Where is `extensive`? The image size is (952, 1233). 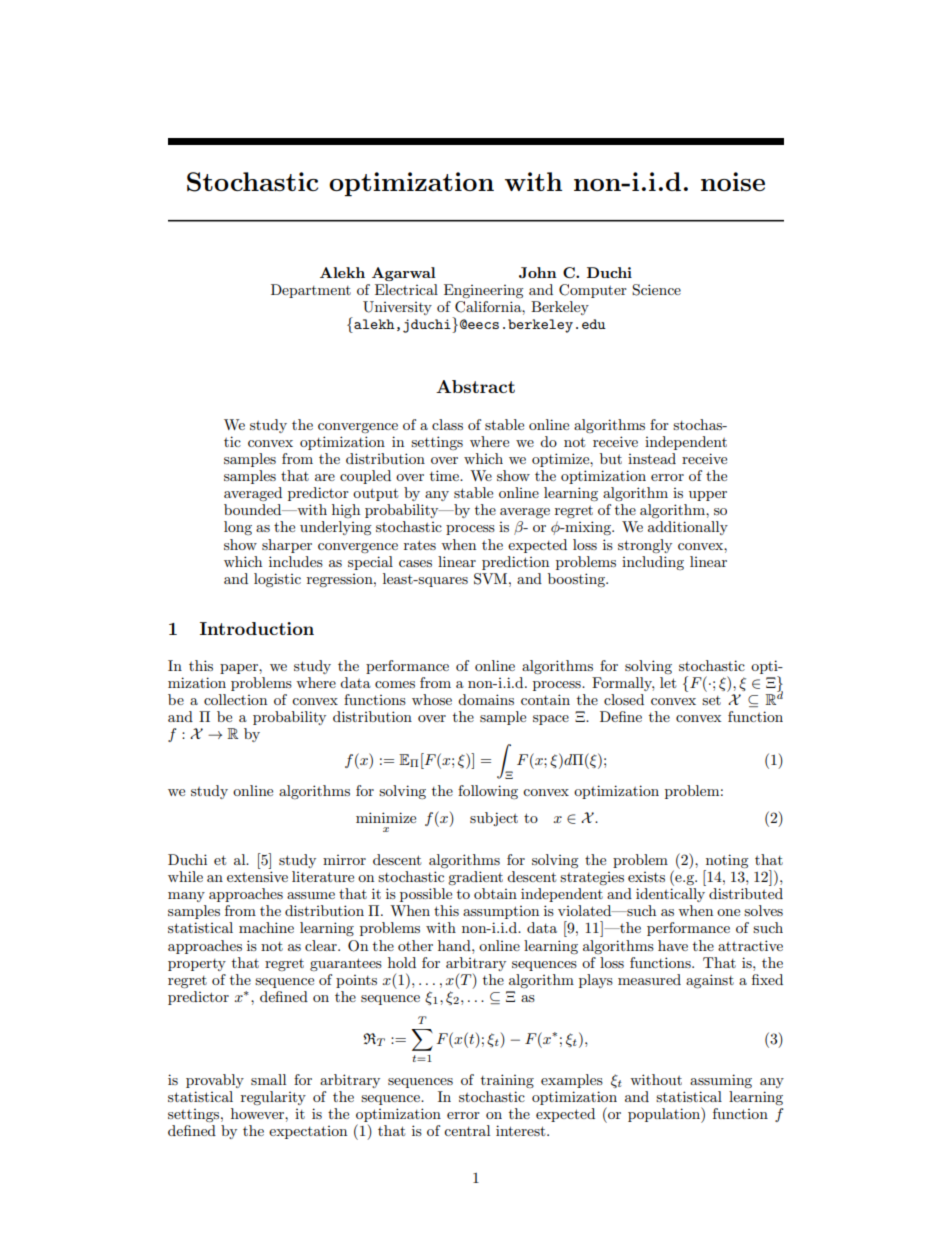 extensive is located at coordinates (257, 876).
